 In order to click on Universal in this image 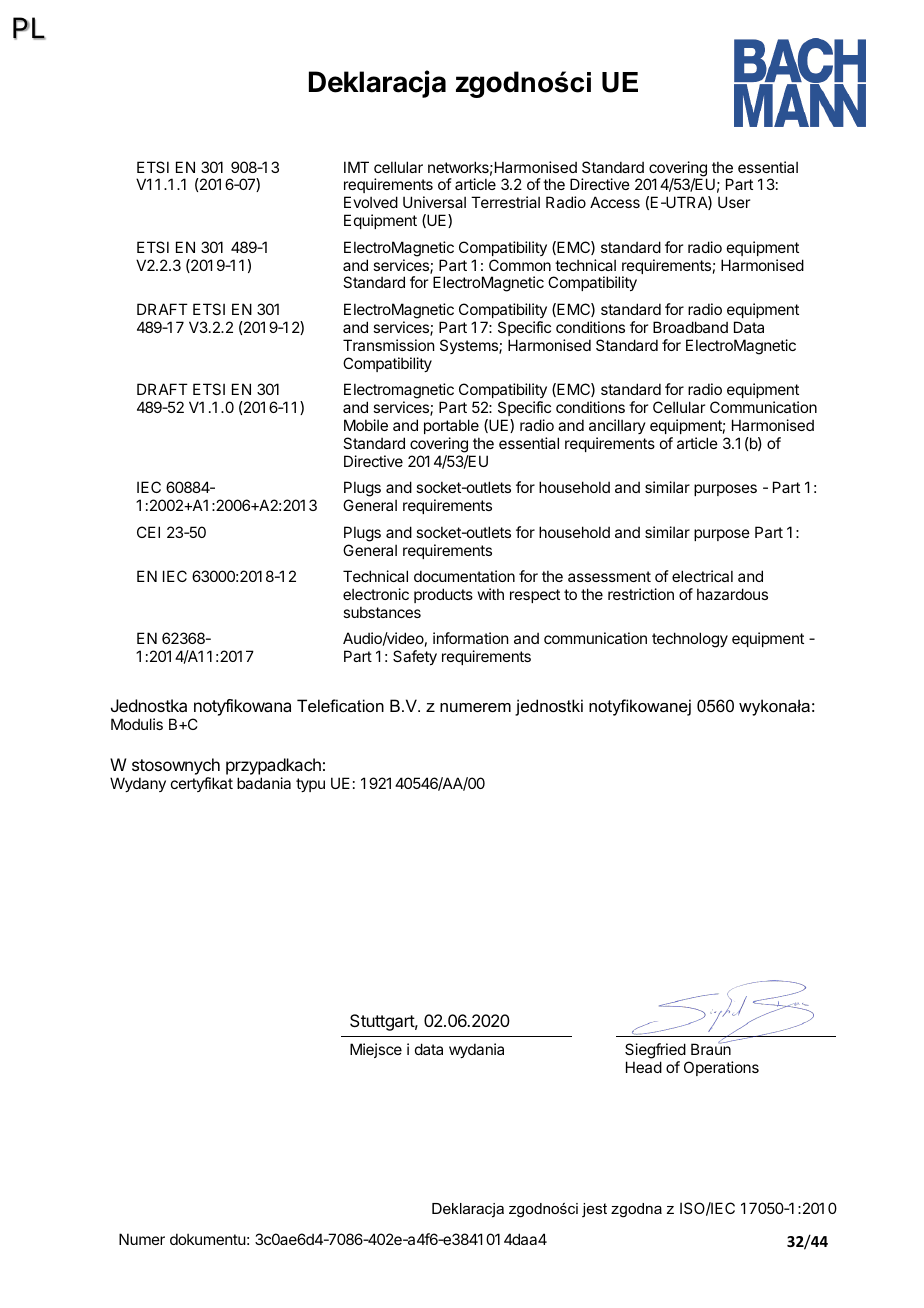, I will do `click(434, 202)`.
